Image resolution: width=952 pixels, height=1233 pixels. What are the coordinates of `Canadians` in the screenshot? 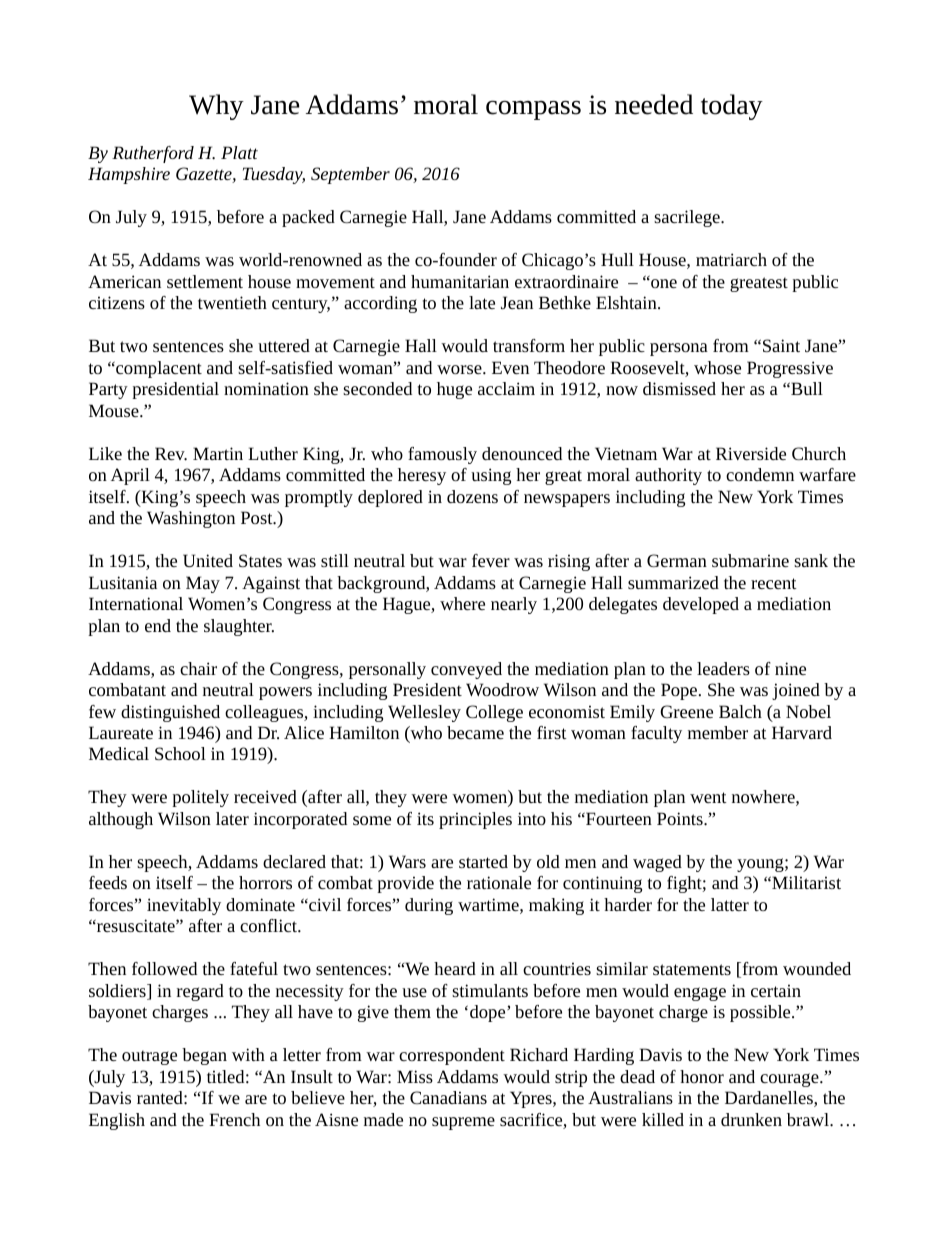 It's located at (448, 1097).
